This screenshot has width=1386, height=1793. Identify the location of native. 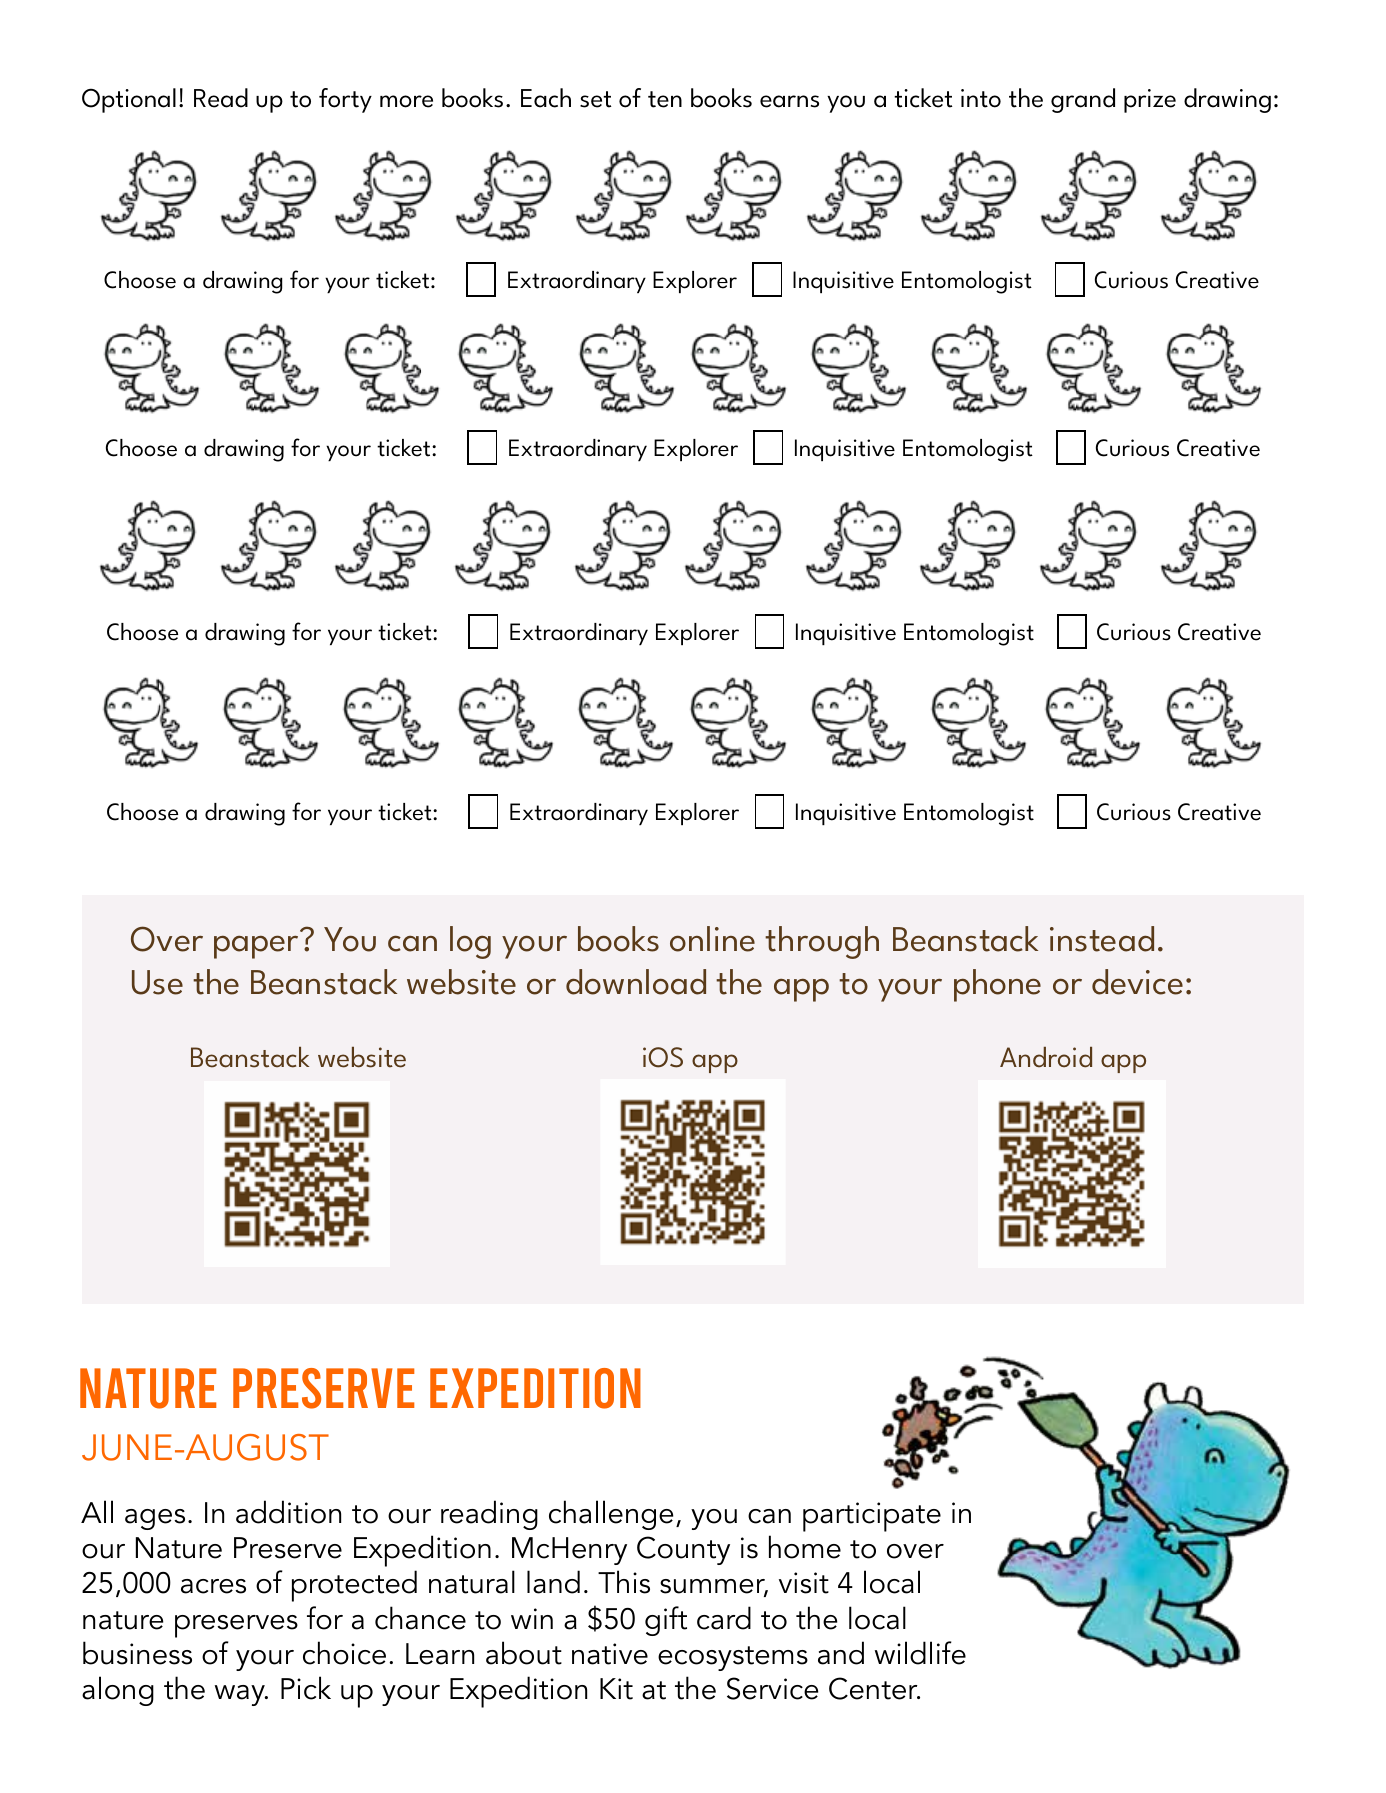
(610, 1654).
